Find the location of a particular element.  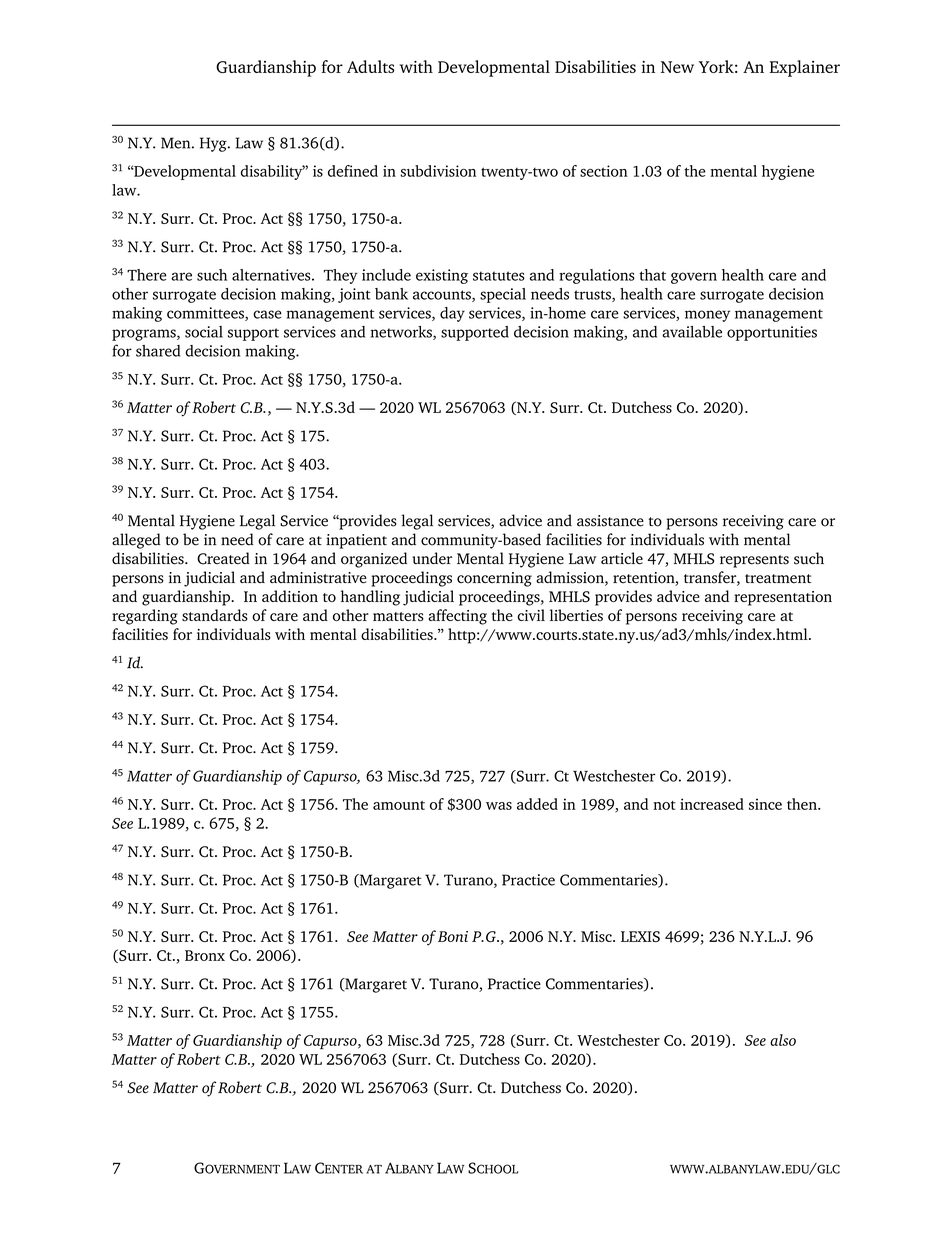

Created is located at coordinates (223, 558).
